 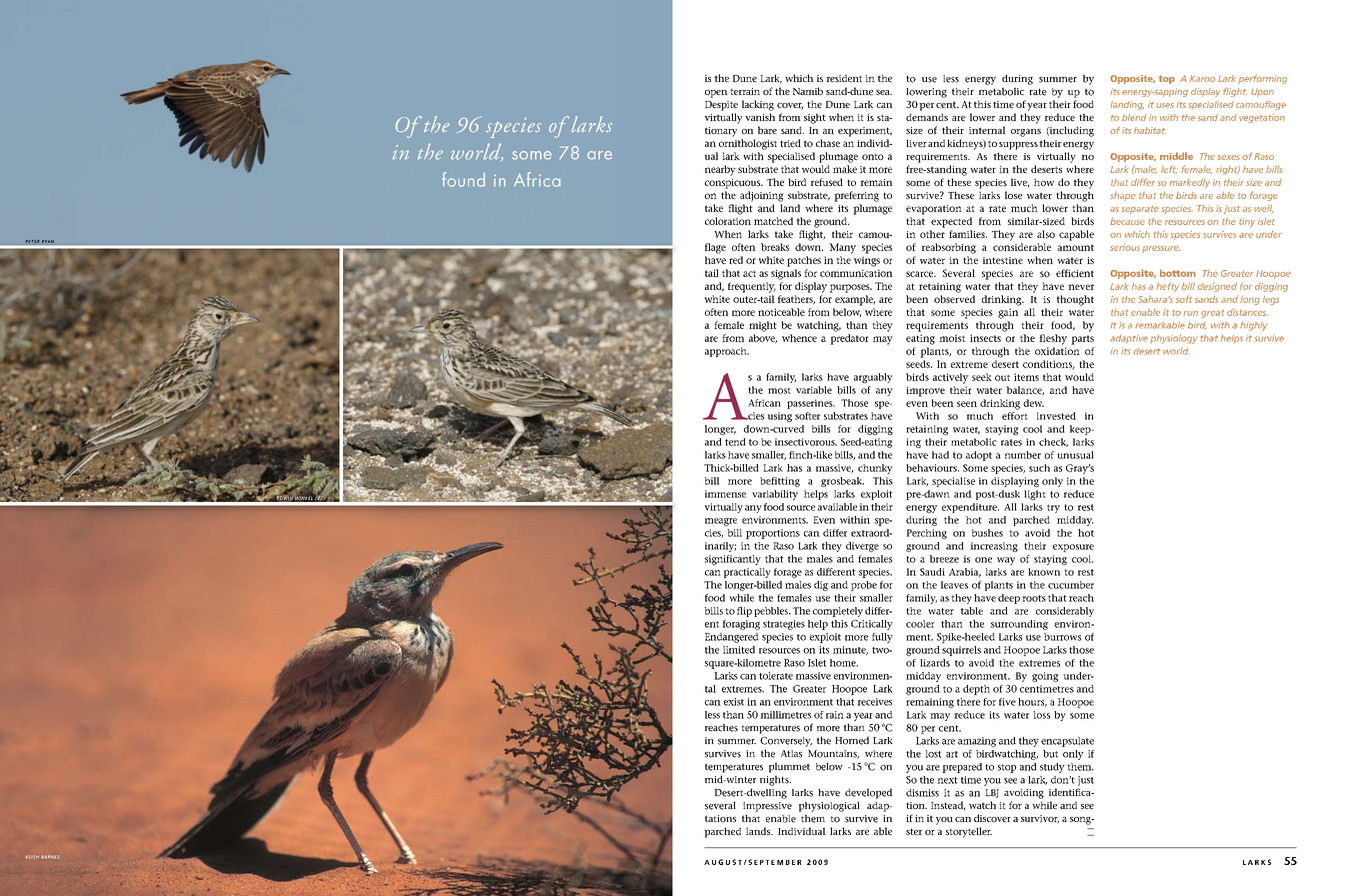 I want to click on song, so click(x=1081, y=821).
